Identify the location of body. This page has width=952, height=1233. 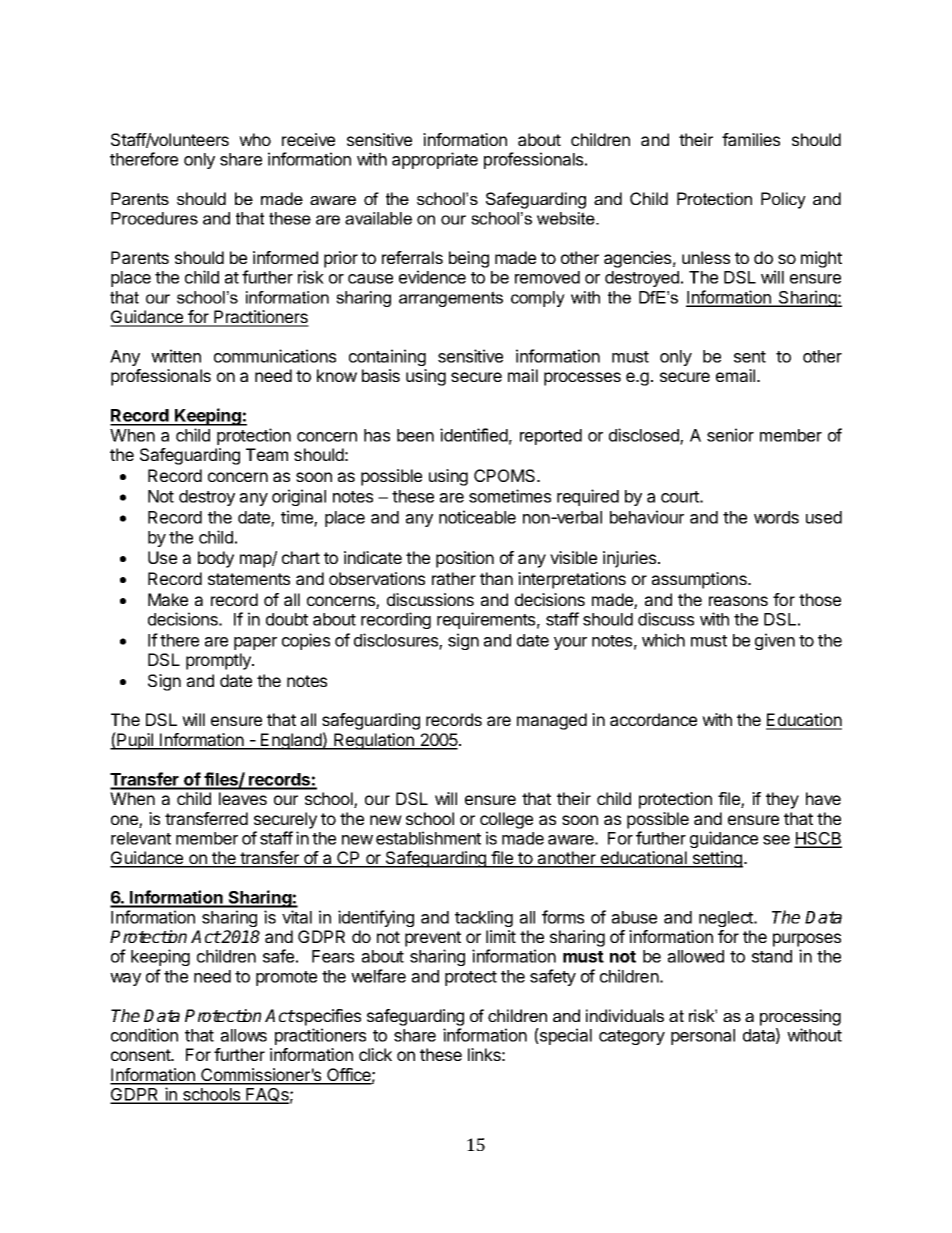
(216, 559).
